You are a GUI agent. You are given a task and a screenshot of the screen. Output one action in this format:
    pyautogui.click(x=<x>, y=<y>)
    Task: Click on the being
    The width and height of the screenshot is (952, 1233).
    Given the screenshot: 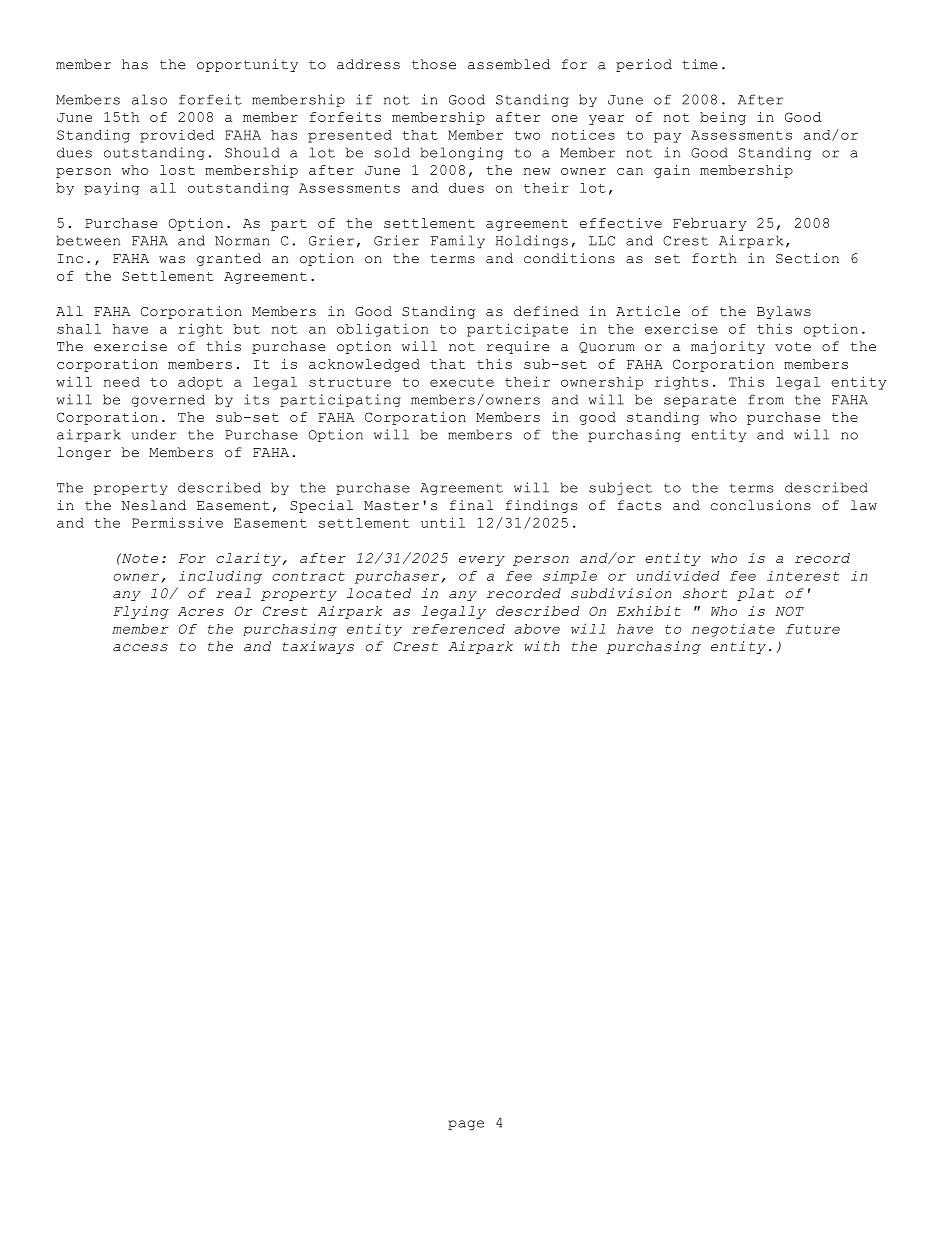 What is the action you would take?
    pyautogui.click(x=723, y=118)
